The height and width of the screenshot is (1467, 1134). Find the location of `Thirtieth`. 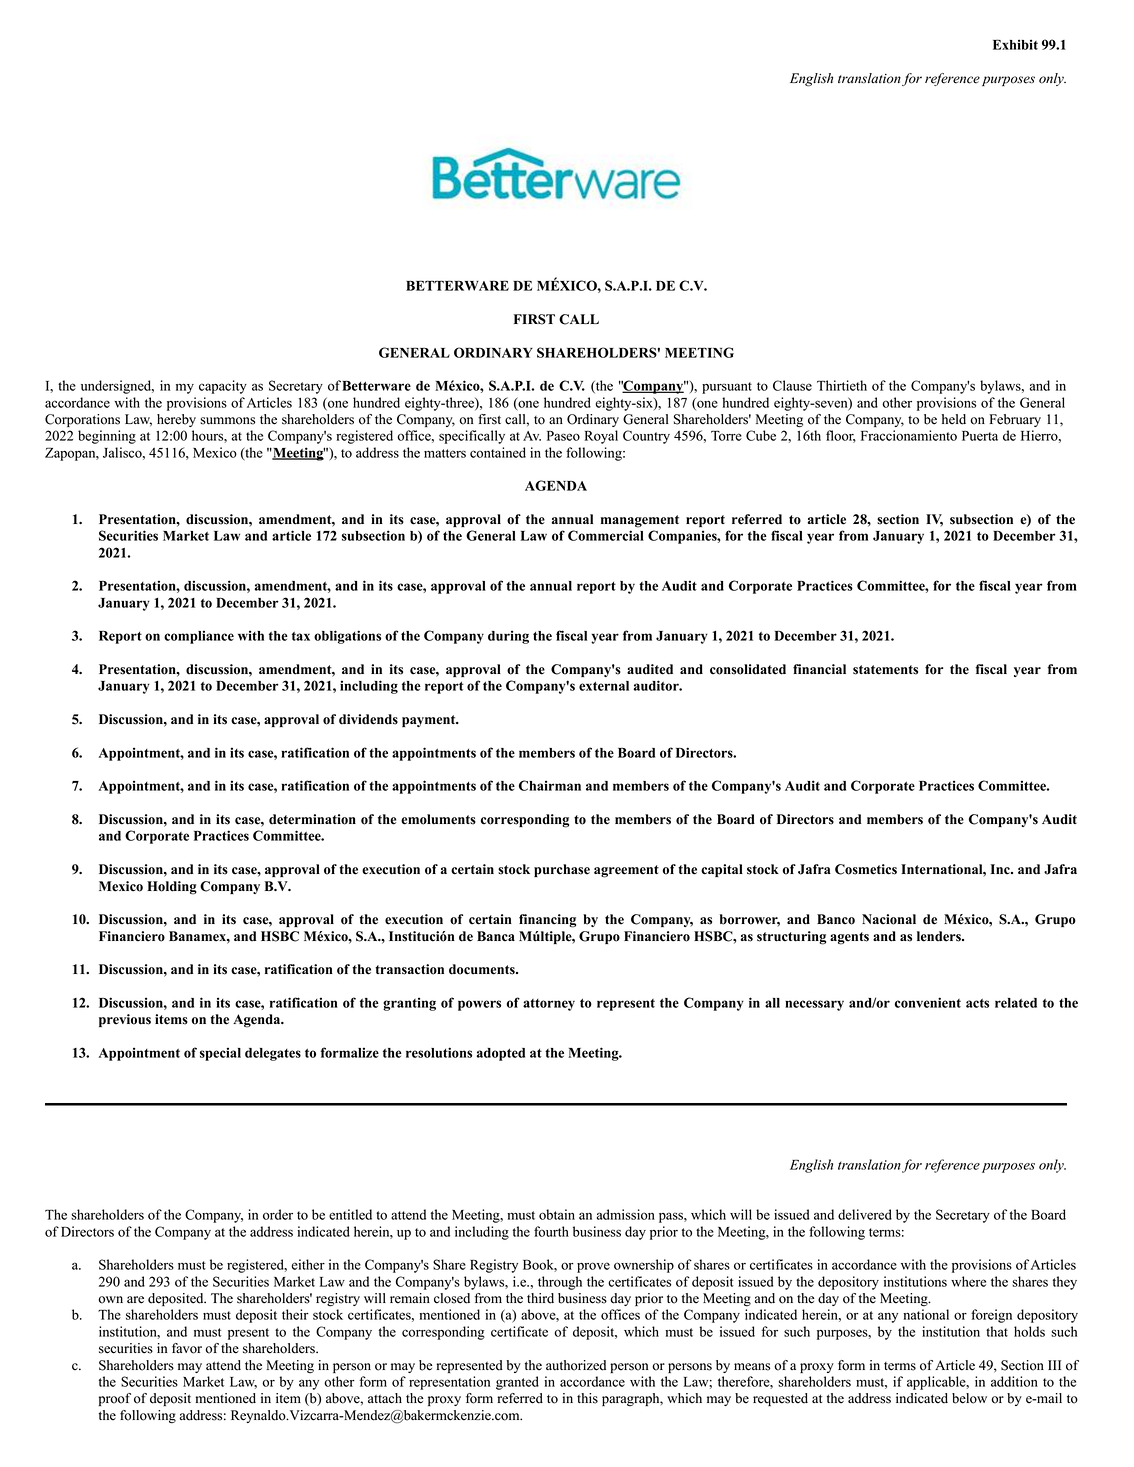

Thirtieth is located at coordinates (842, 385).
